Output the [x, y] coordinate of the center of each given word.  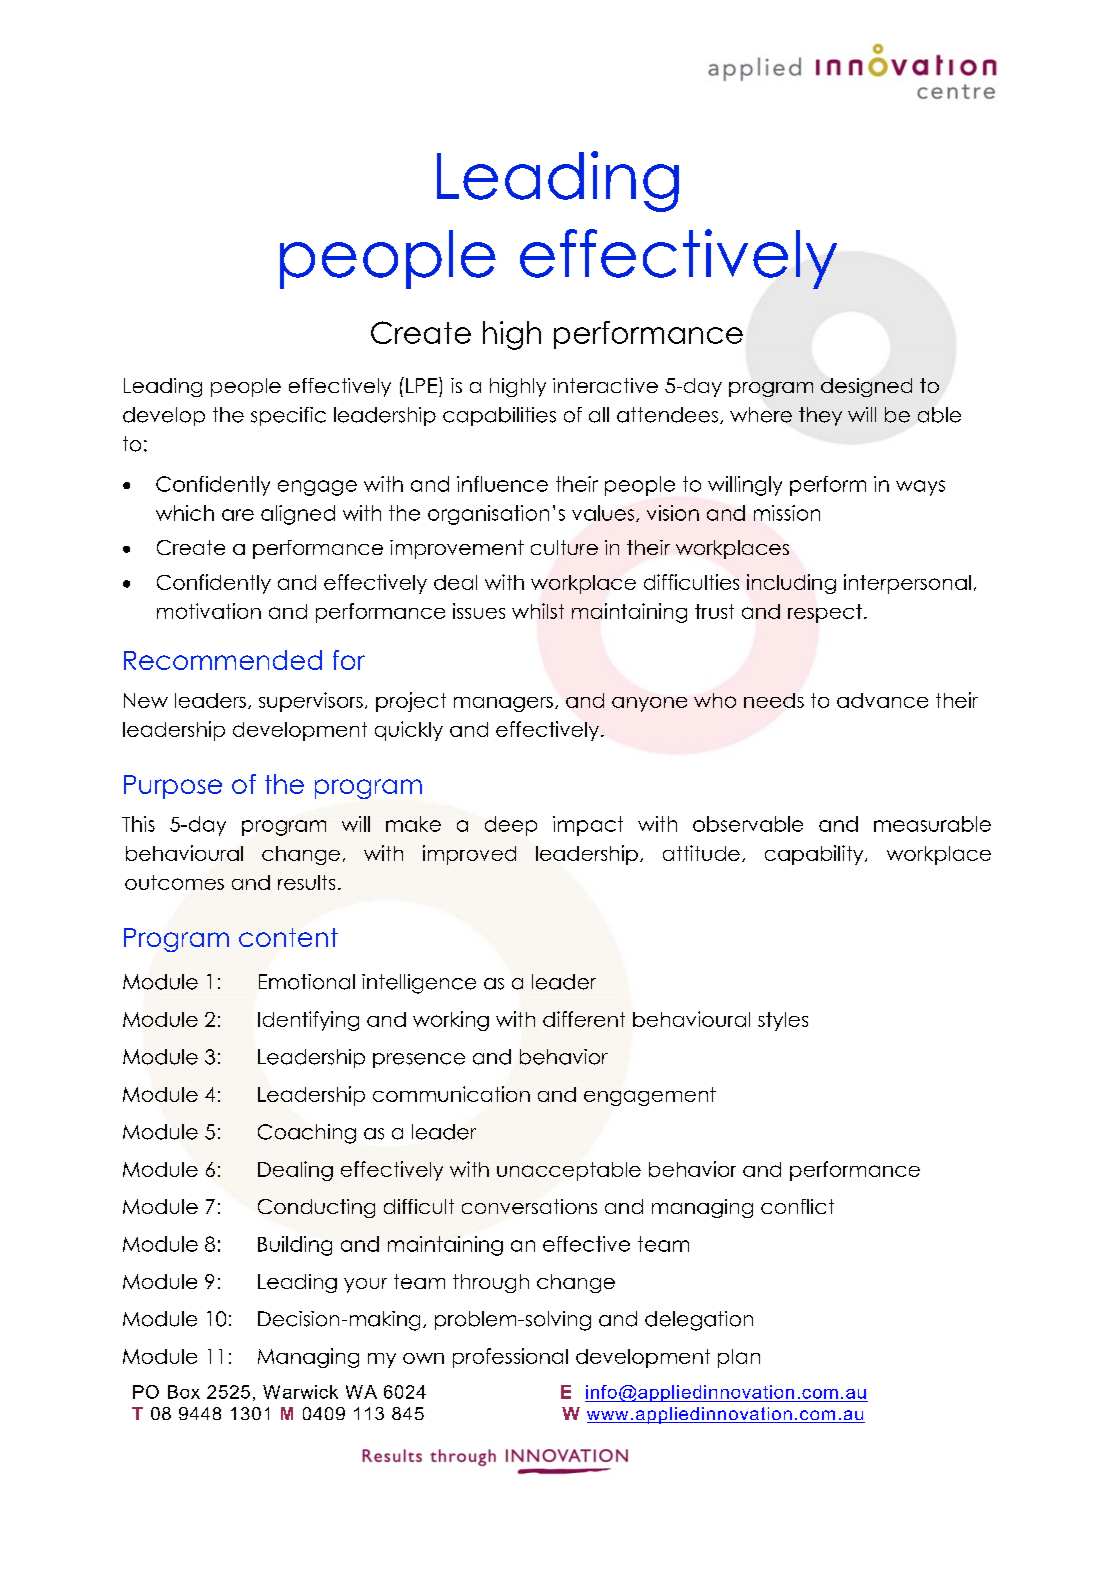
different [584, 1019]
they [820, 416]
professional [510, 1358]
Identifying [308, 1021]
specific [288, 416]
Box [184, 1392]
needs [774, 700]
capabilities [499, 416]
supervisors [311, 702]
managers [503, 704]
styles [783, 1021]
